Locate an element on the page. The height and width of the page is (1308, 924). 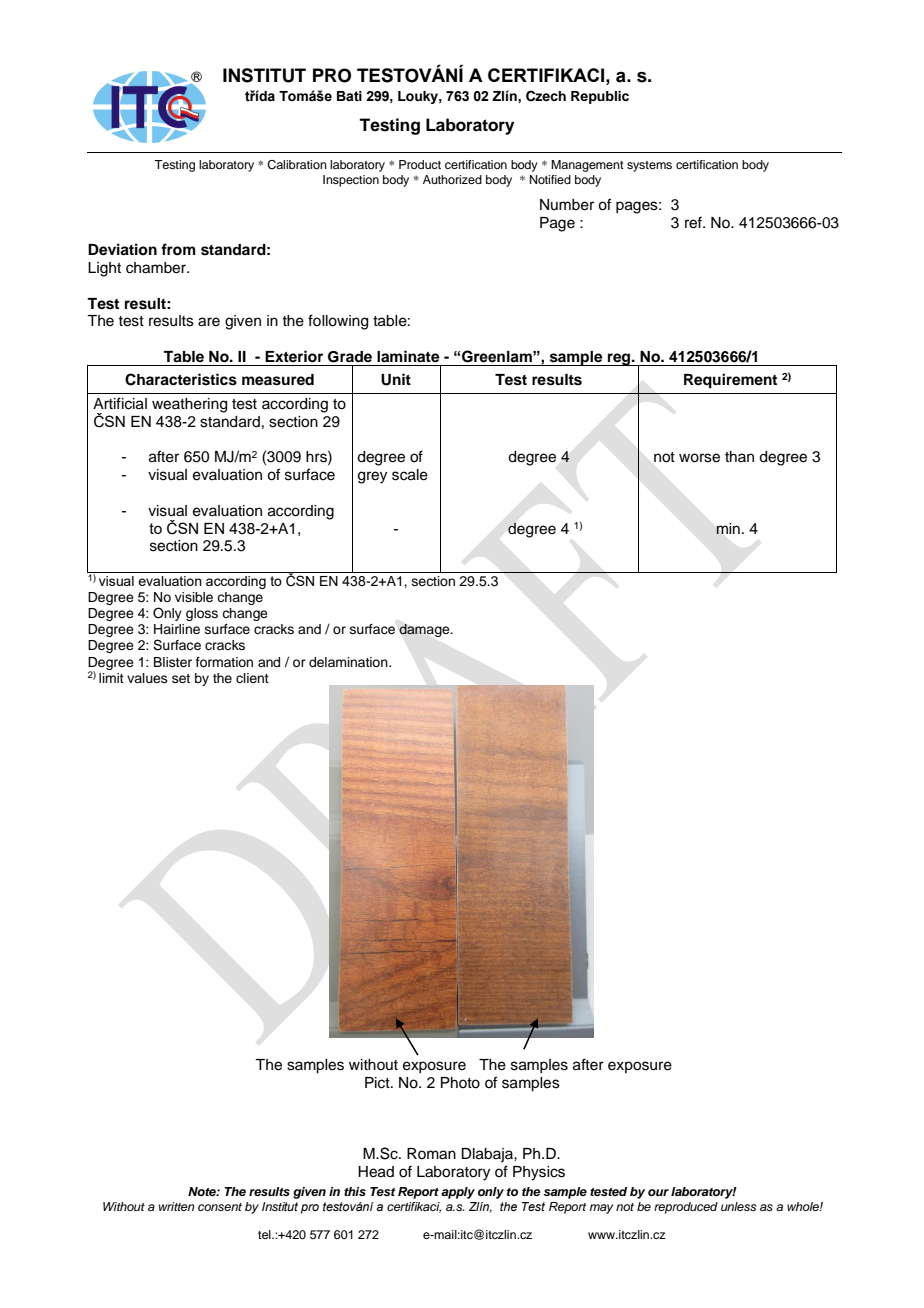
set is located at coordinates (181, 678).
